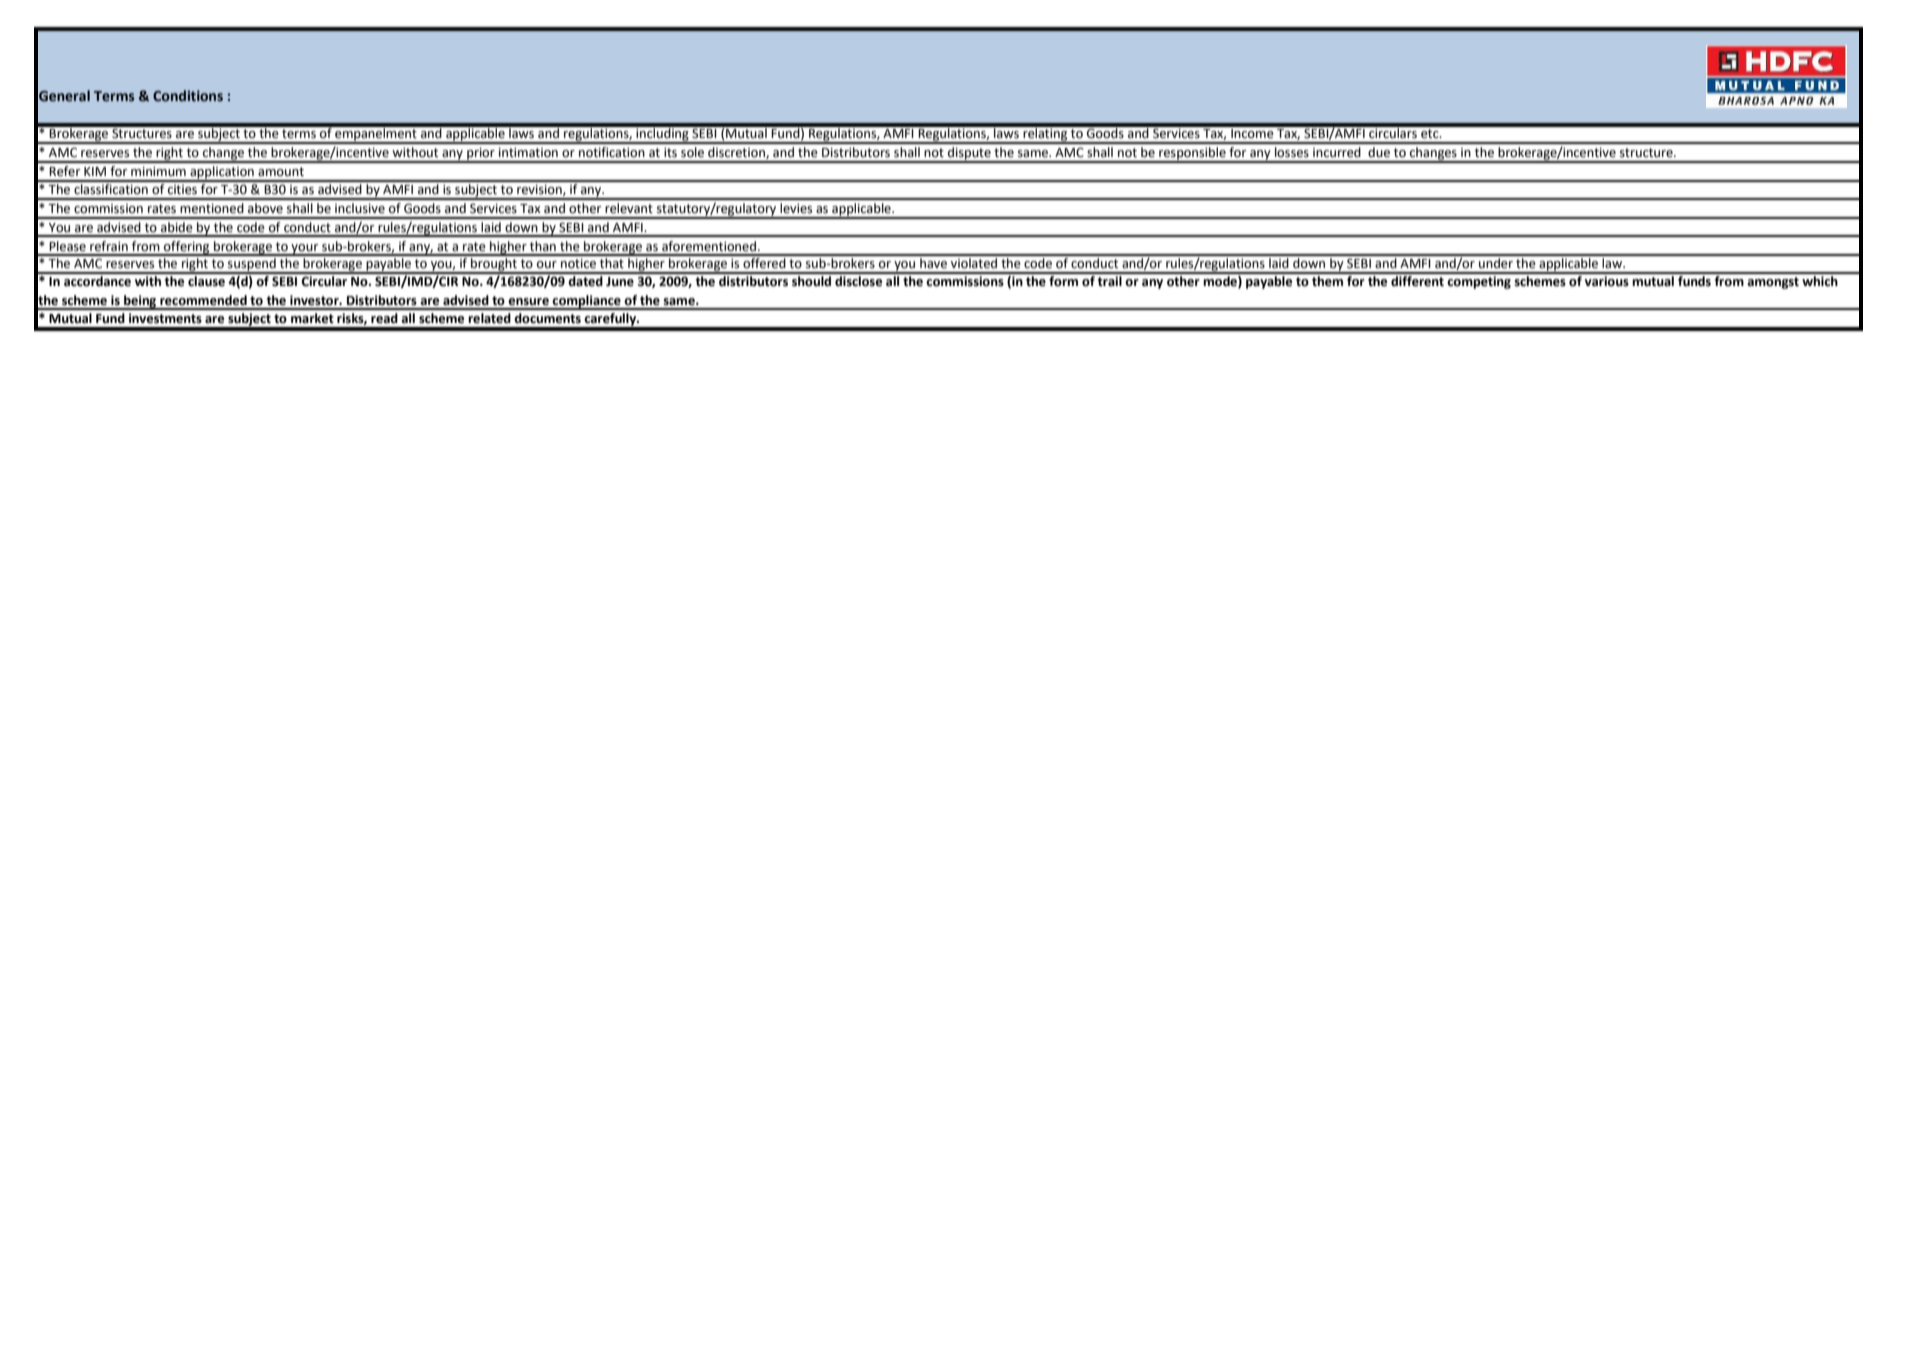  Describe the element at coordinates (737, 153) in the screenshot. I see `discretion` at that location.
